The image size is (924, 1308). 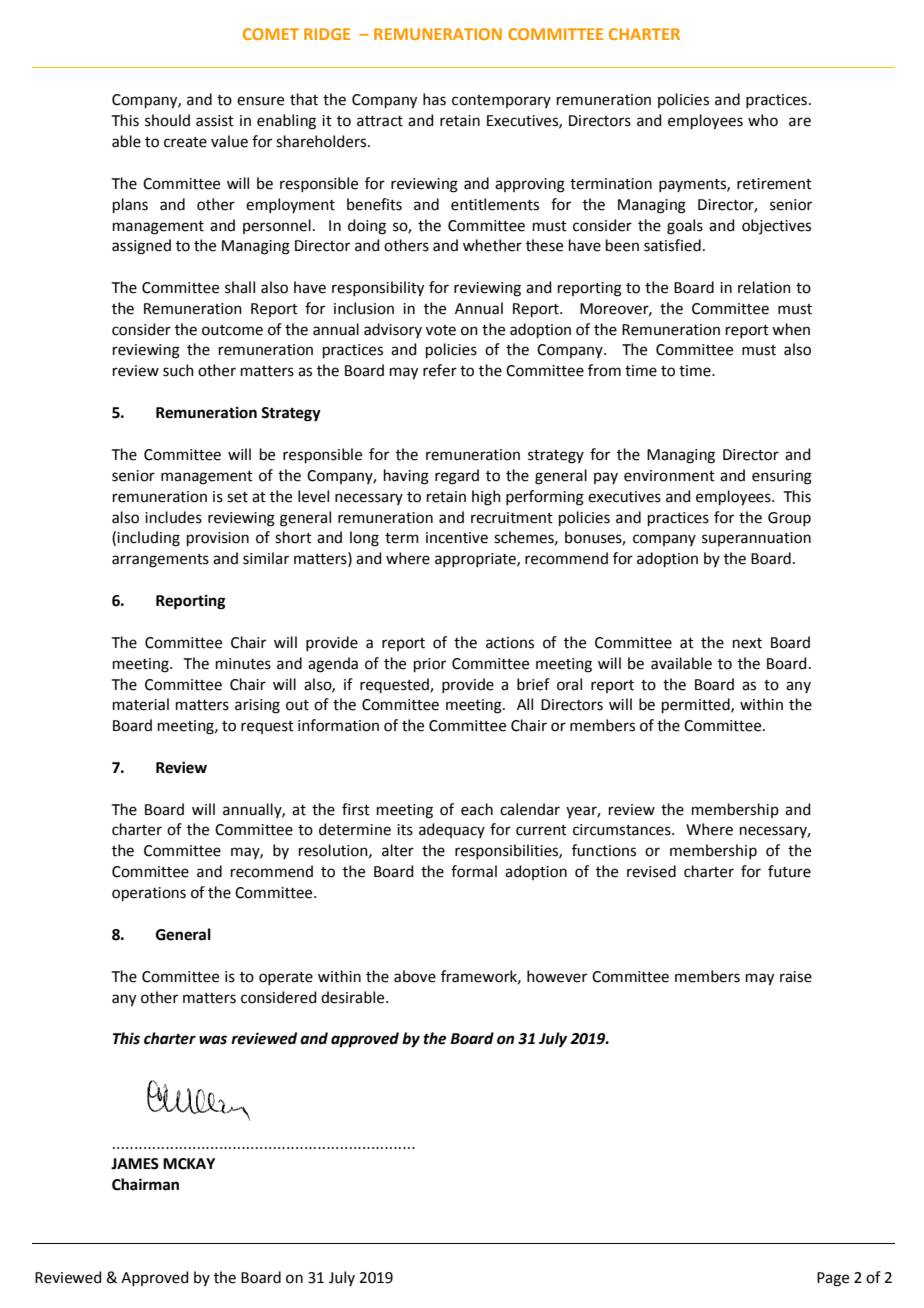 What do you see at coordinates (240, 287) in the screenshot?
I see `shall` at bounding box center [240, 287].
